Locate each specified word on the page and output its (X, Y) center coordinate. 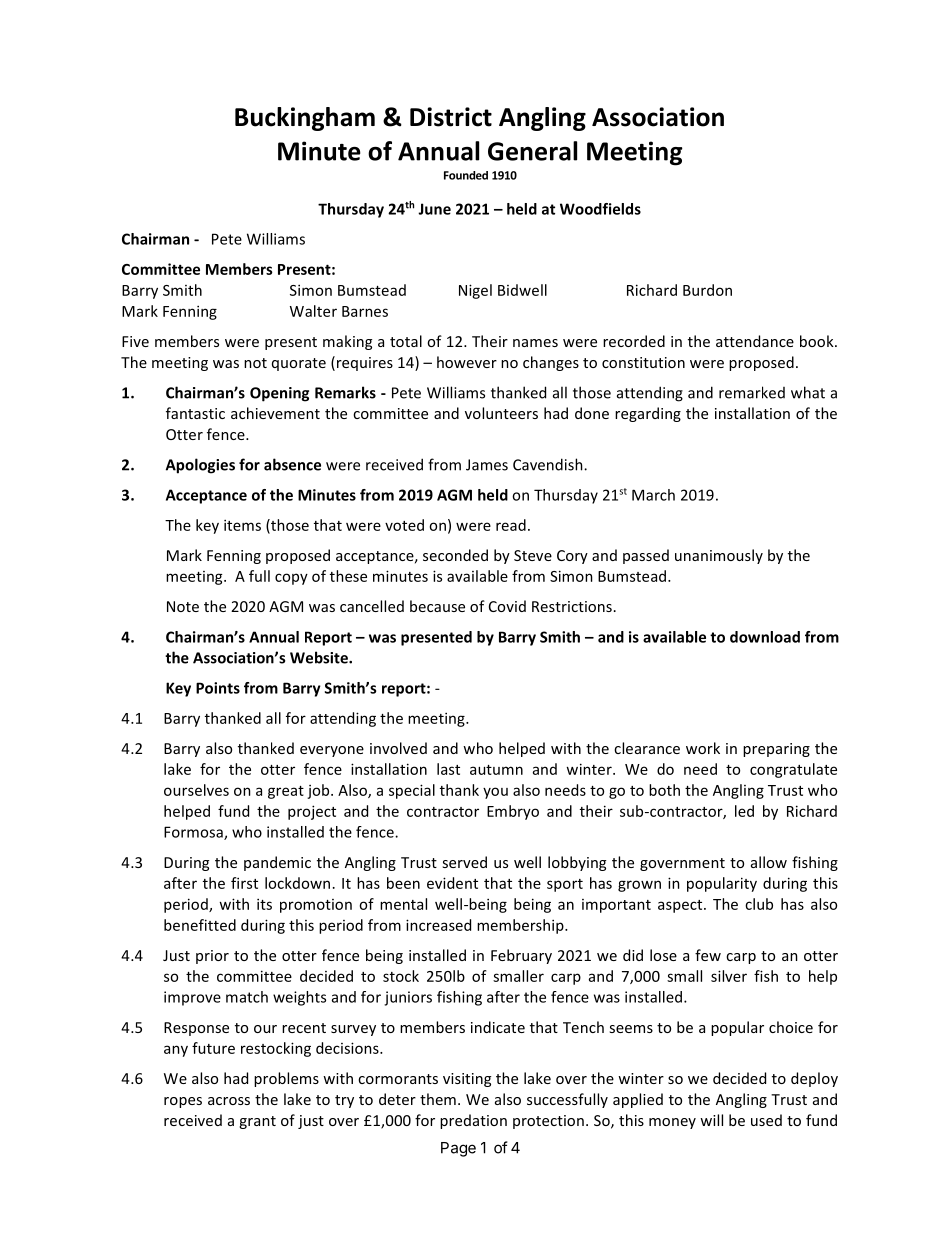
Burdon (707, 290)
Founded (466, 175)
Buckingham (305, 119)
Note (183, 606)
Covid (507, 606)
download (765, 637)
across (229, 1101)
